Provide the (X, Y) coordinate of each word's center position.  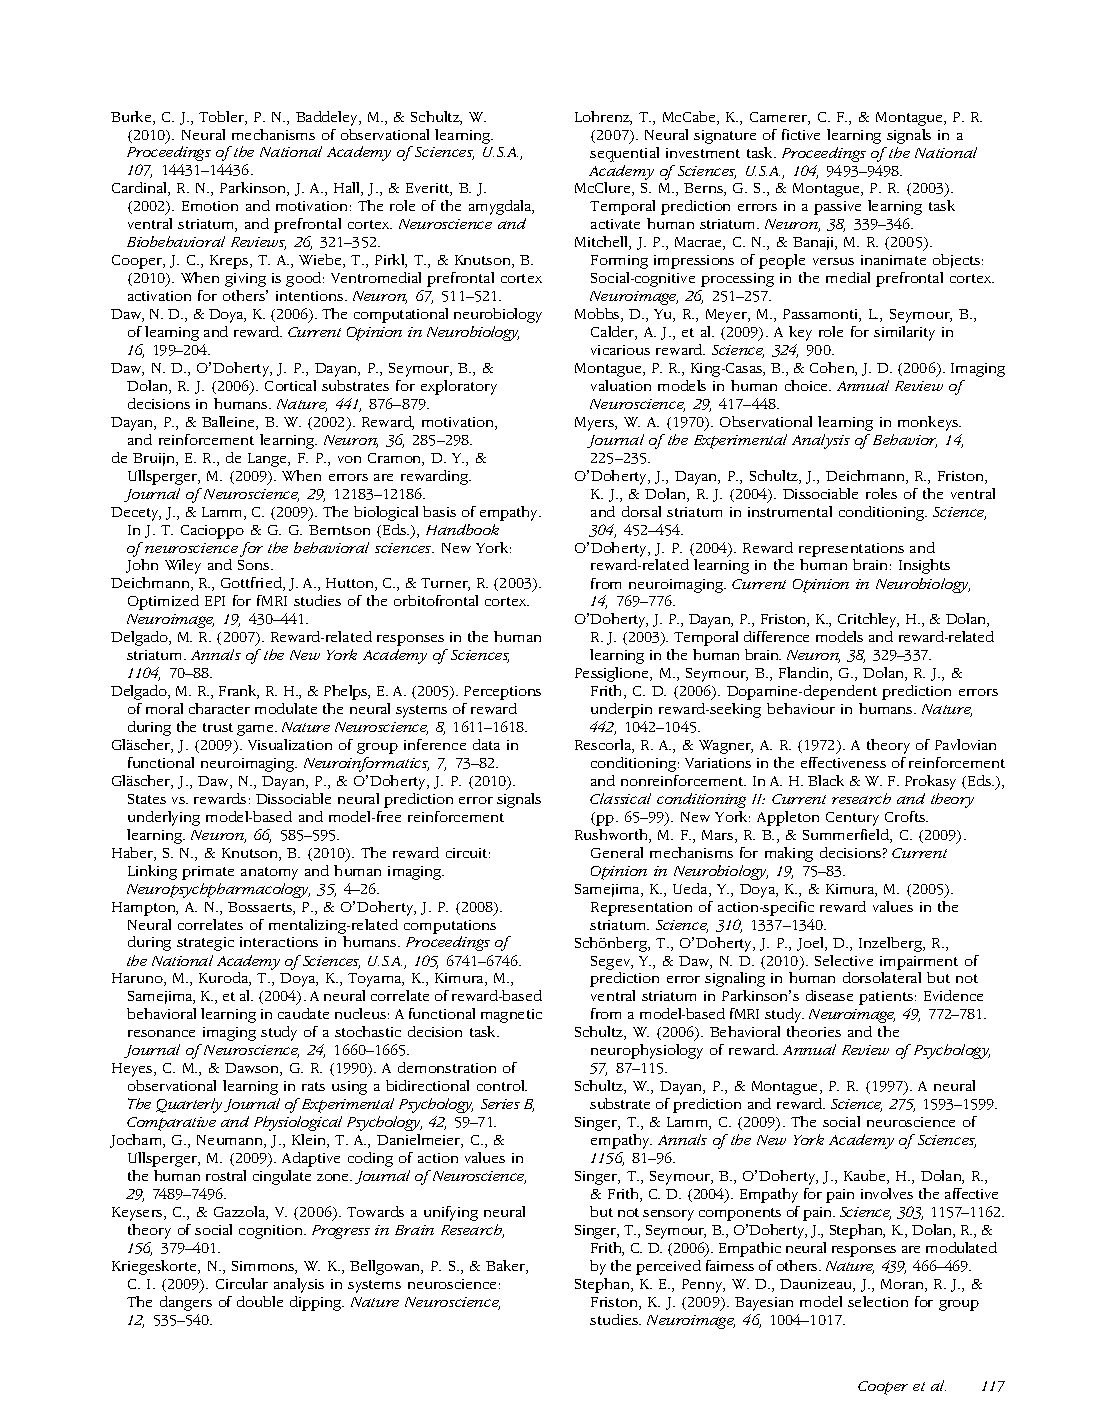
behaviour (801, 708)
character (219, 708)
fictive (801, 134)
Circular (242, 1283)
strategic (205, 944)
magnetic (511, 1016)
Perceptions (502, 693)
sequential (624, 154)
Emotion (210, 206)
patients (886, 998)
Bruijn (155, 459)
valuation (621, 385)
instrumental (790, 511)
